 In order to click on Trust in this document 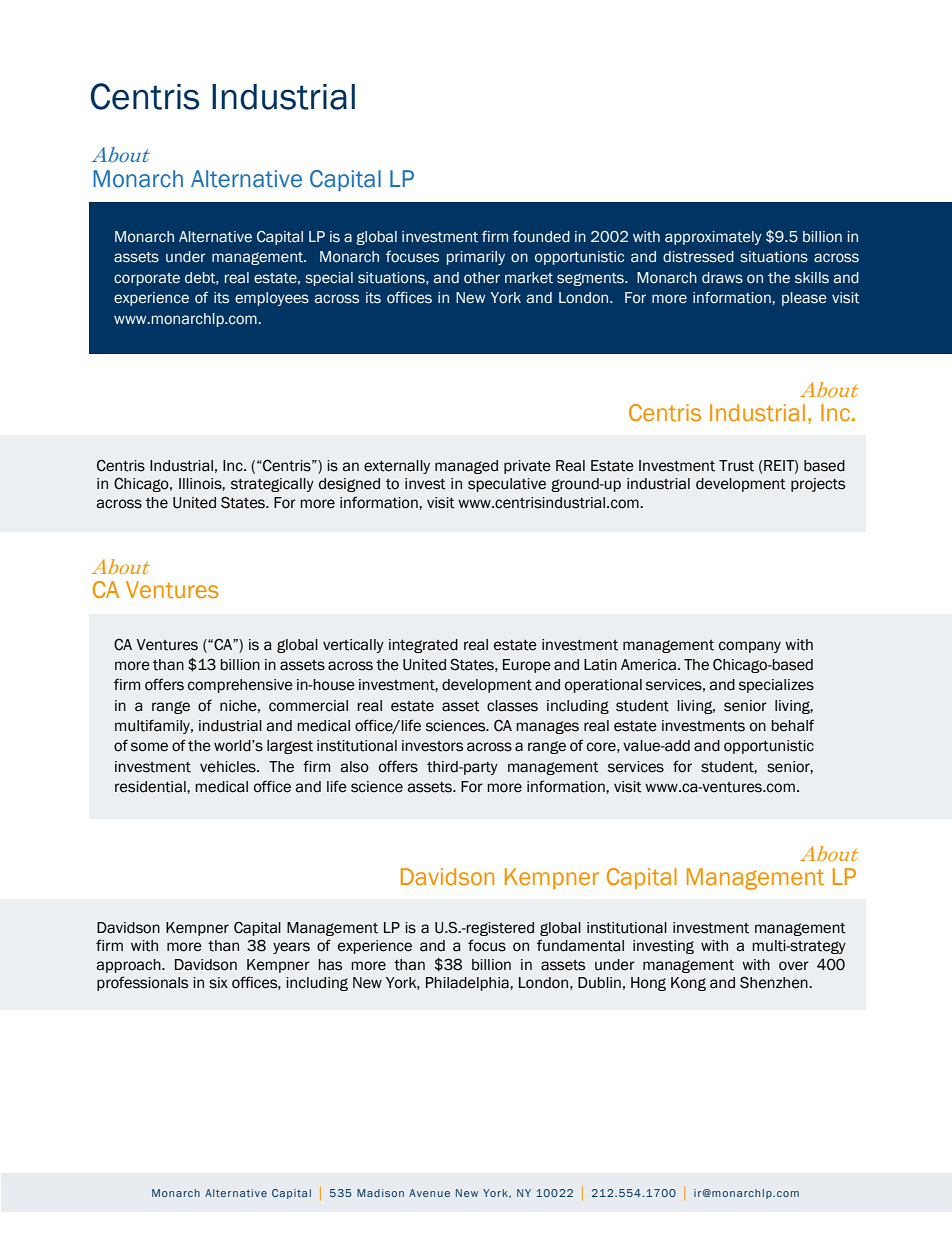, I will do `click(736, 466)`.
